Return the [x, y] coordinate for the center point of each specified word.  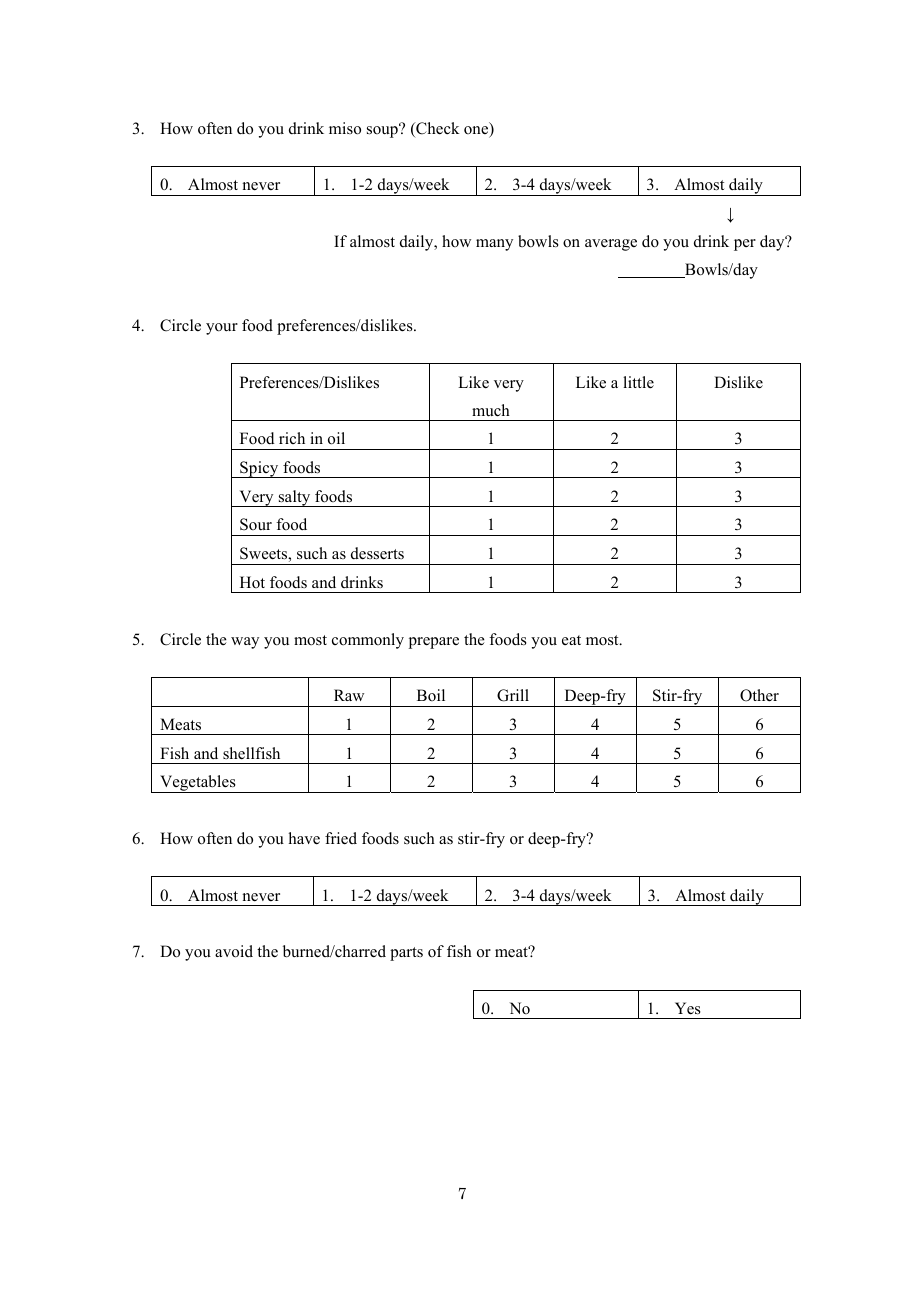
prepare [434, 643]
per [745, 245]
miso [345, 128]
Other [759, 695]
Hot [252, 582]
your [222, 329]
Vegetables [198, 784]
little [638, 382]
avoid [234, 951]
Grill [513, 695]
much [491, 410]
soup [383, 131]
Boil [431, 695]
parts [406, 954]
